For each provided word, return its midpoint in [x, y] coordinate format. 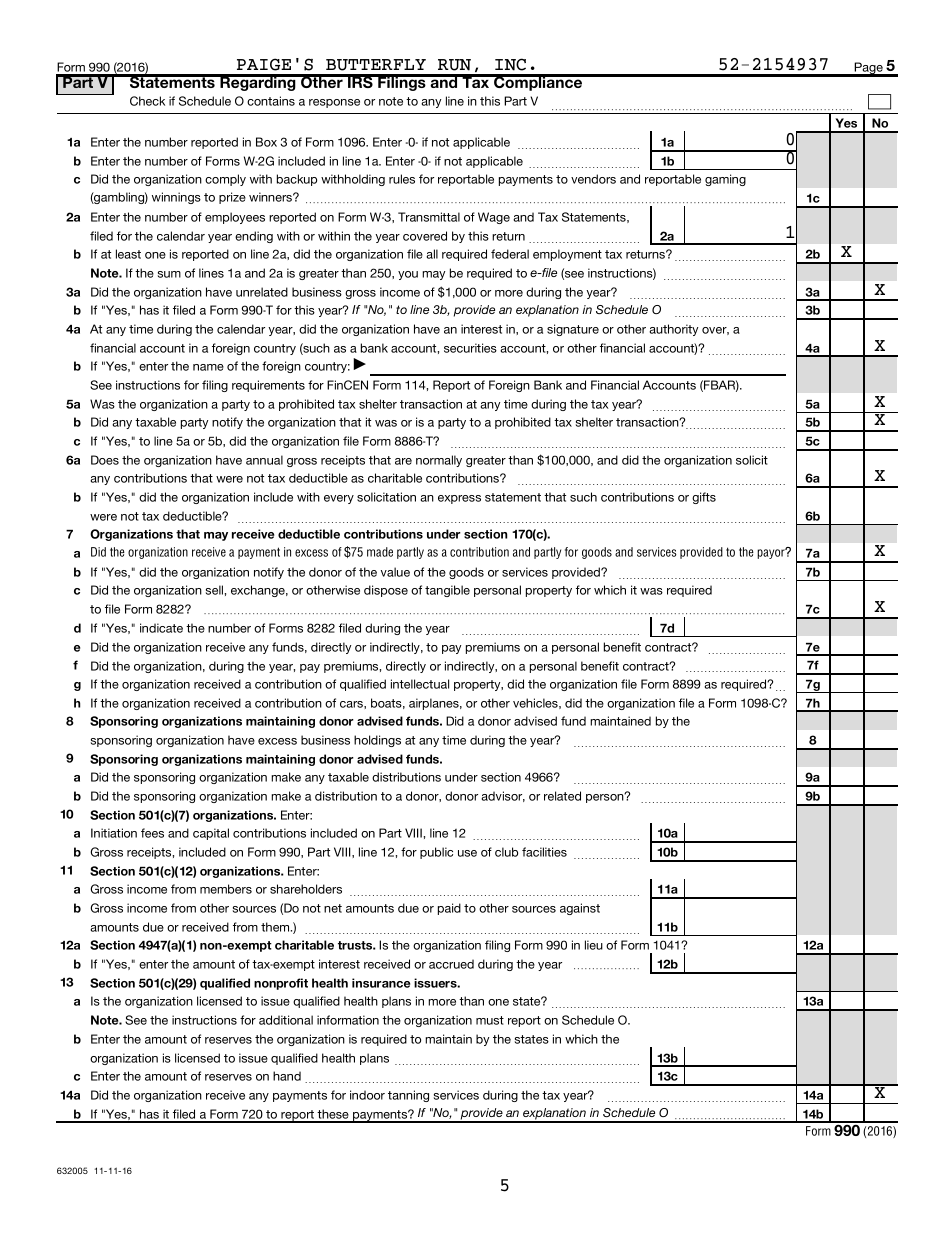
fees [152, 833]
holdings [377, 741]
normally [439, 461]
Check [147, 101]
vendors [593, 179]
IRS [360, 81]
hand [287, 1076]
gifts [704, 498]
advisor [503, 796]
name [208, 367]
